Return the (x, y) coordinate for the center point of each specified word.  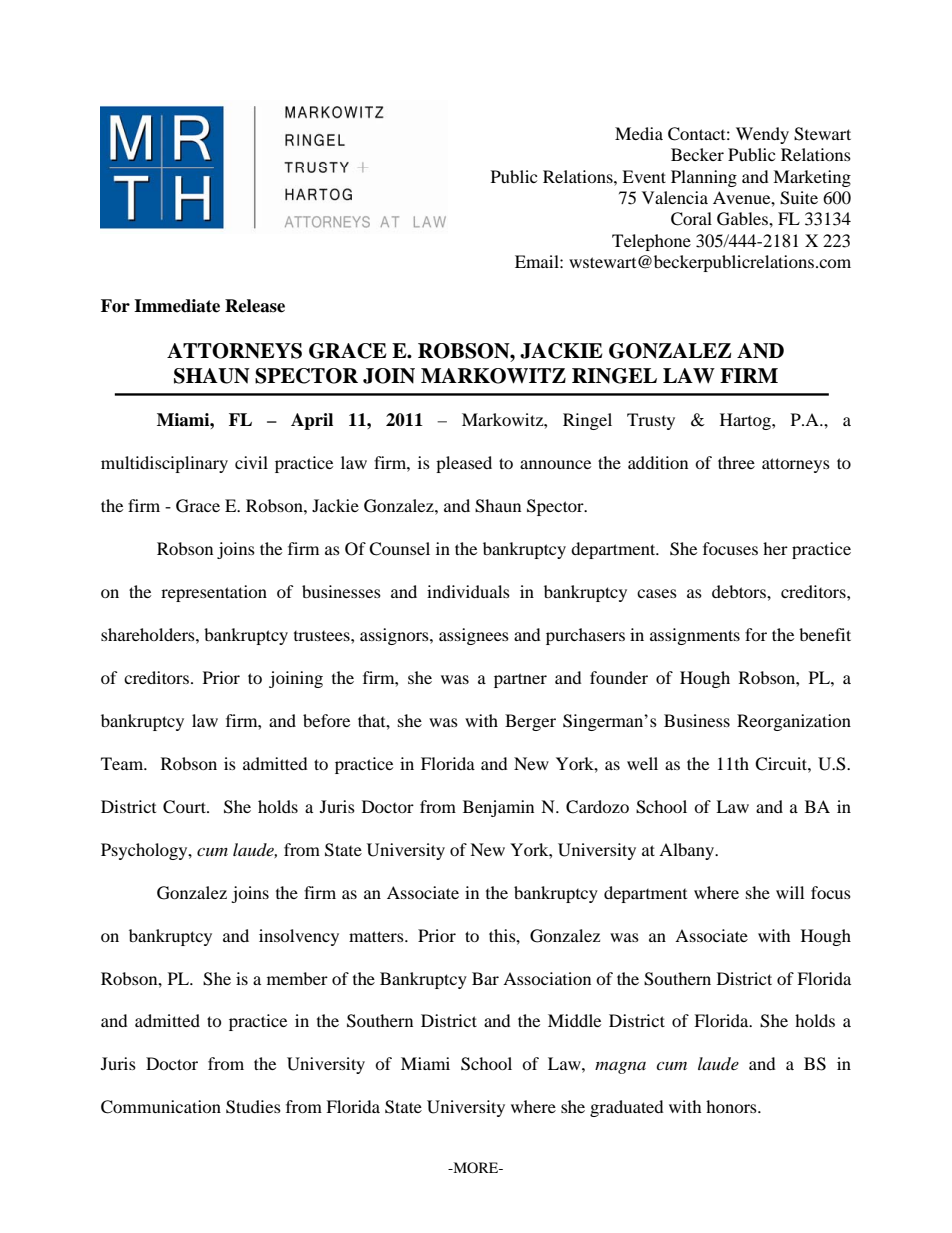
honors (732, 1106)
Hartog (746, 421)
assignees (474, 636)
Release (255, 306)
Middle (574, 1020)
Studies (253, 1107)
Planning (704, 178)
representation (214, 593)
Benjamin (498, 808)
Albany (688, 851)
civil (251, 462)
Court (185, 807)
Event (644, 176)
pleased (464, 464)
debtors (740, 591)
